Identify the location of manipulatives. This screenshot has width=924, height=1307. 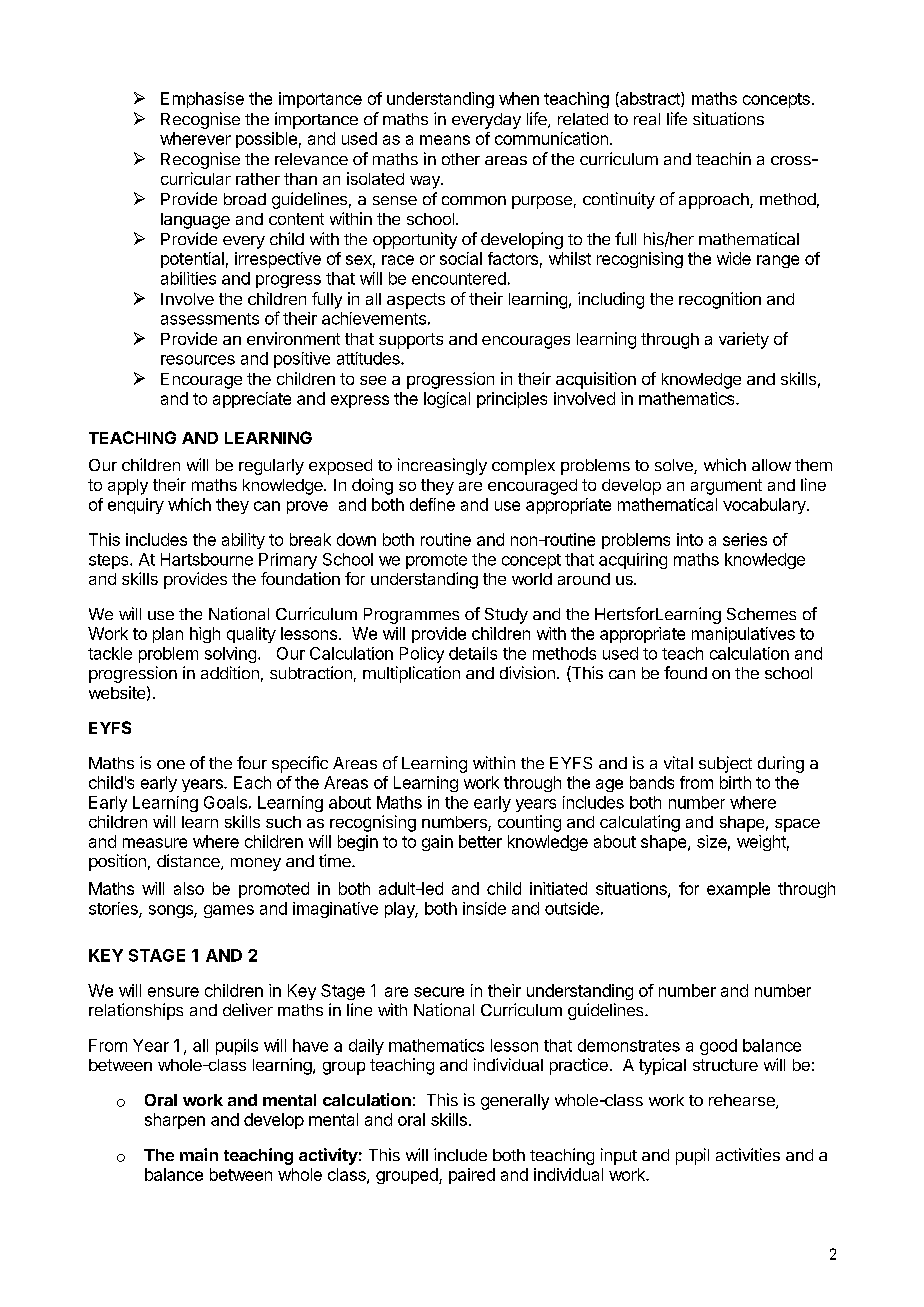
(743, 635).
